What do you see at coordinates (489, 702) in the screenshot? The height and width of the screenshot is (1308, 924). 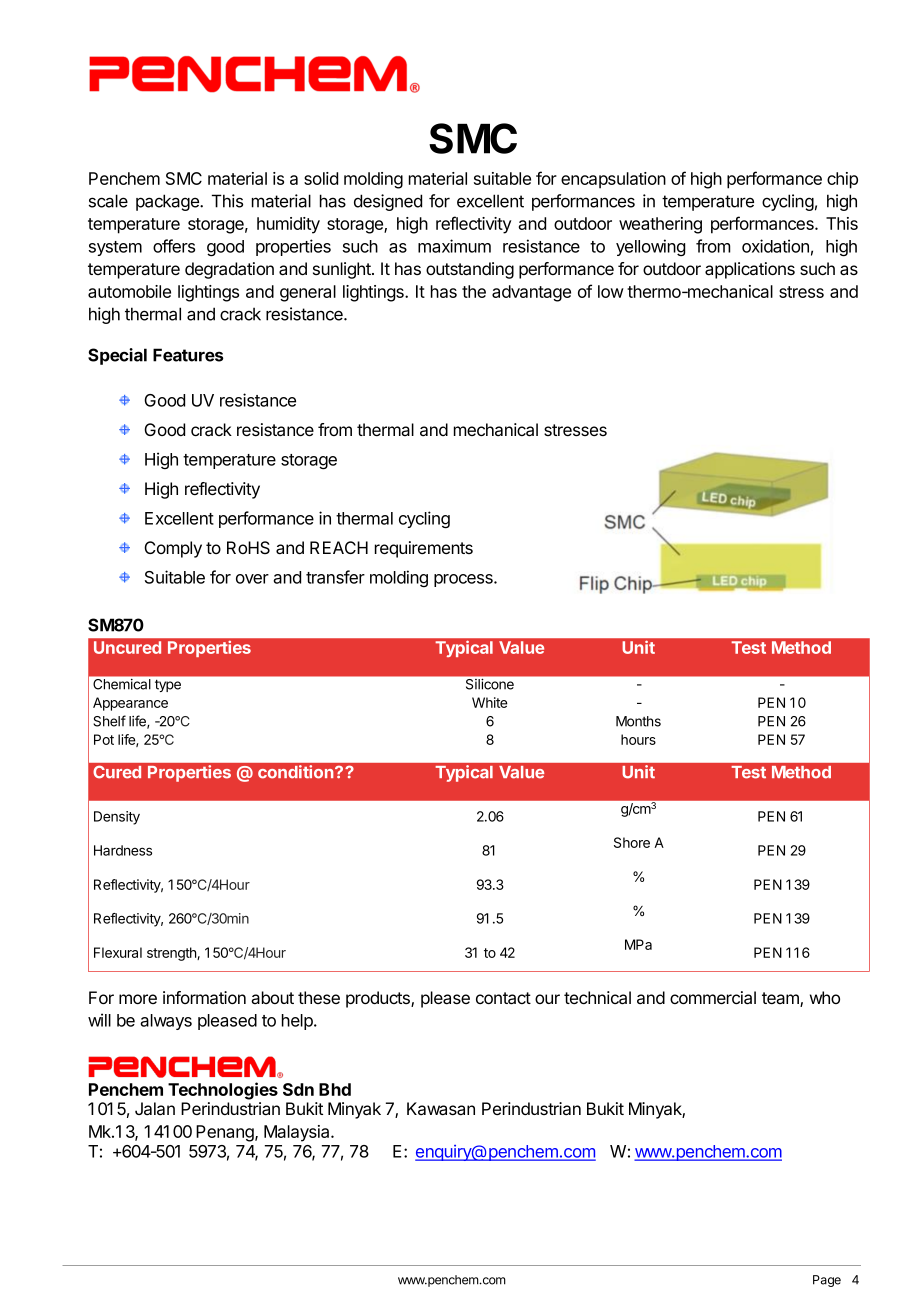 I see `White` at bounding box center [489, 702].
